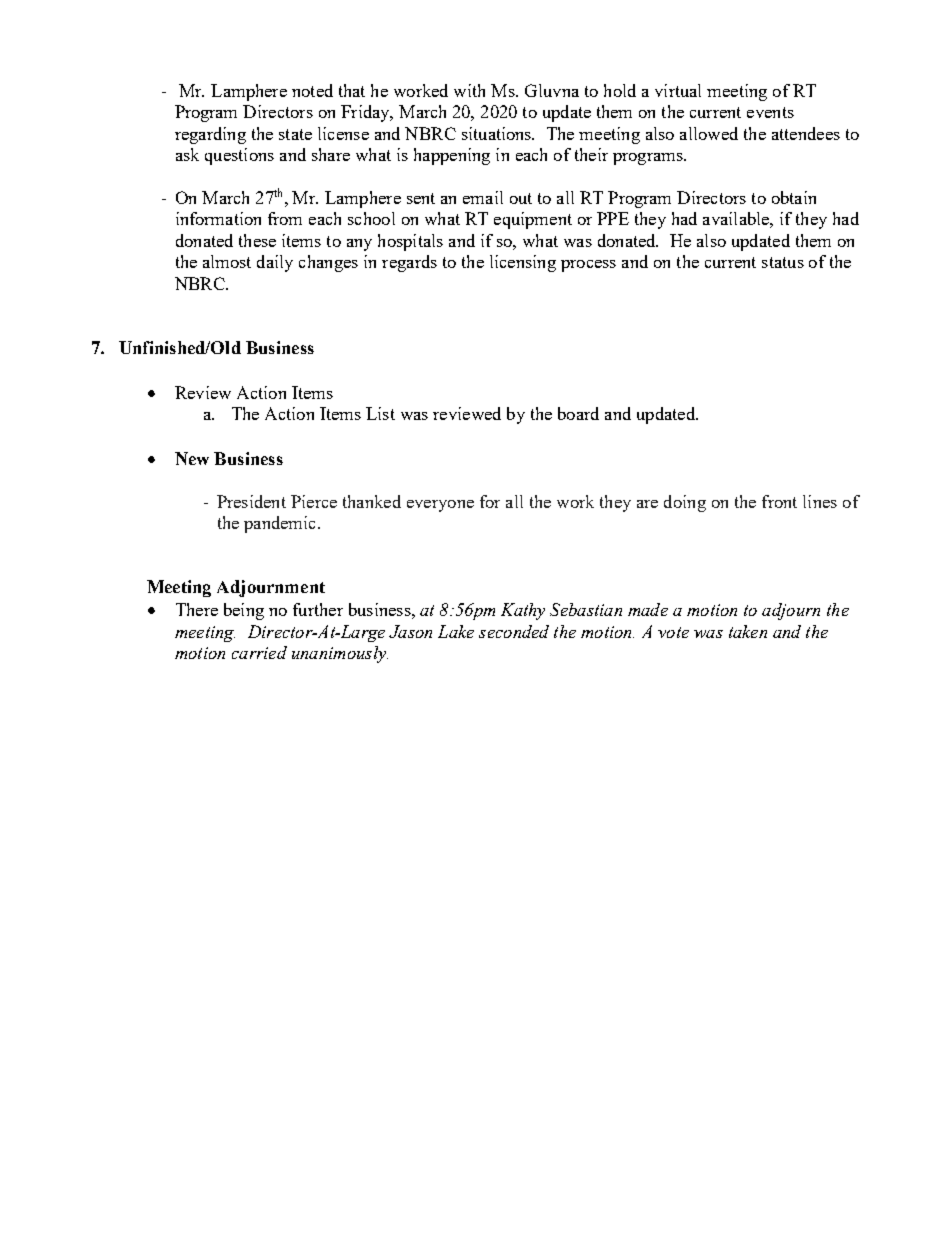 This screenshot has width=952, height=1233. What do you see at coordinates (578, 413) in the screenshot?
I see `board` at bounding box center [578, 413].
